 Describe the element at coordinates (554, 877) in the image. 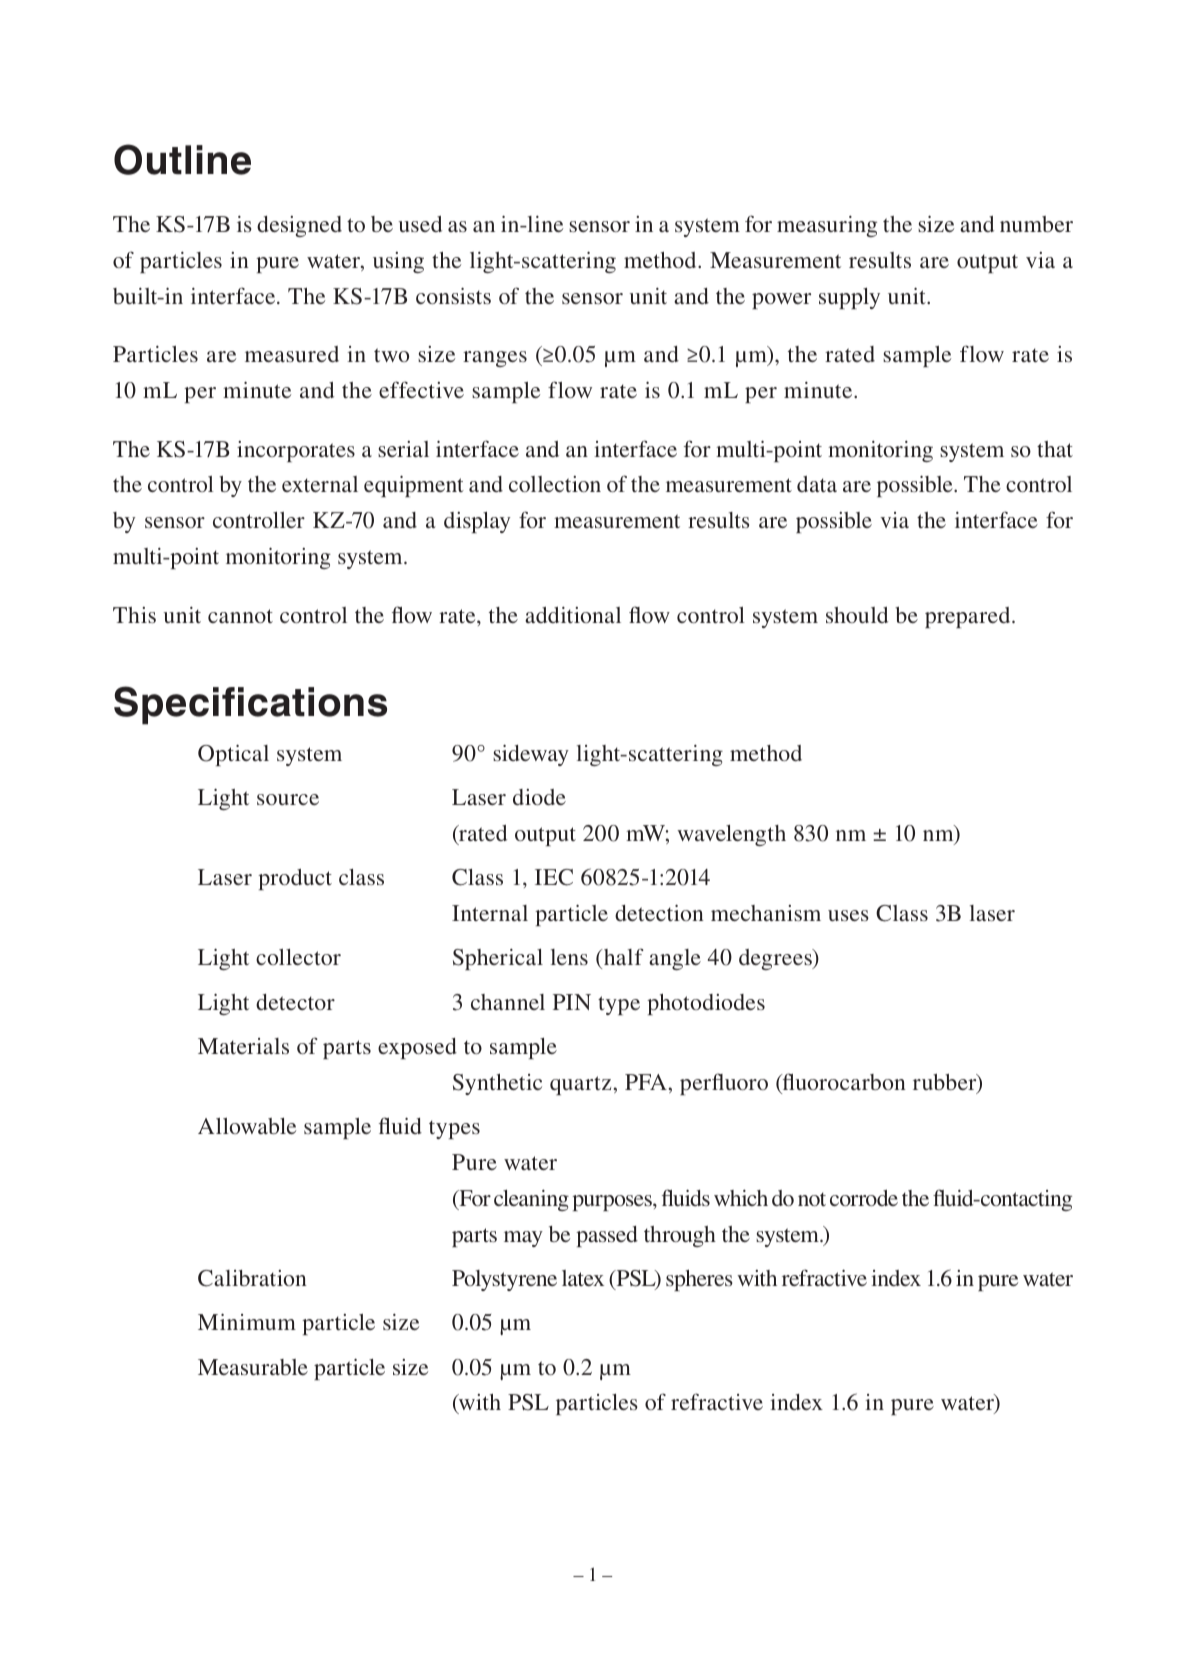

I see `IEC` at that location.
